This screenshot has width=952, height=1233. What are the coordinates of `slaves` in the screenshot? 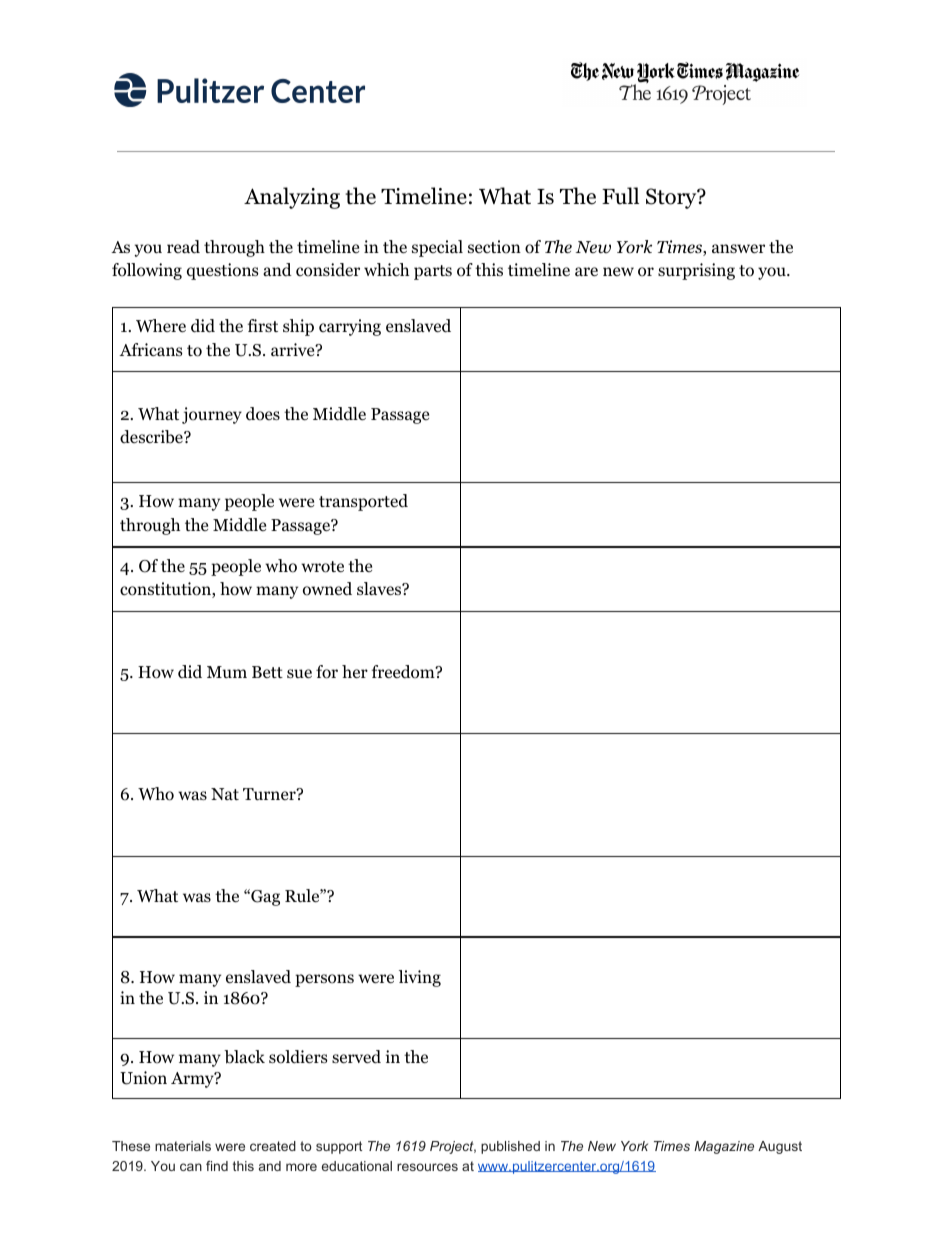 It's located at (380, 589).
